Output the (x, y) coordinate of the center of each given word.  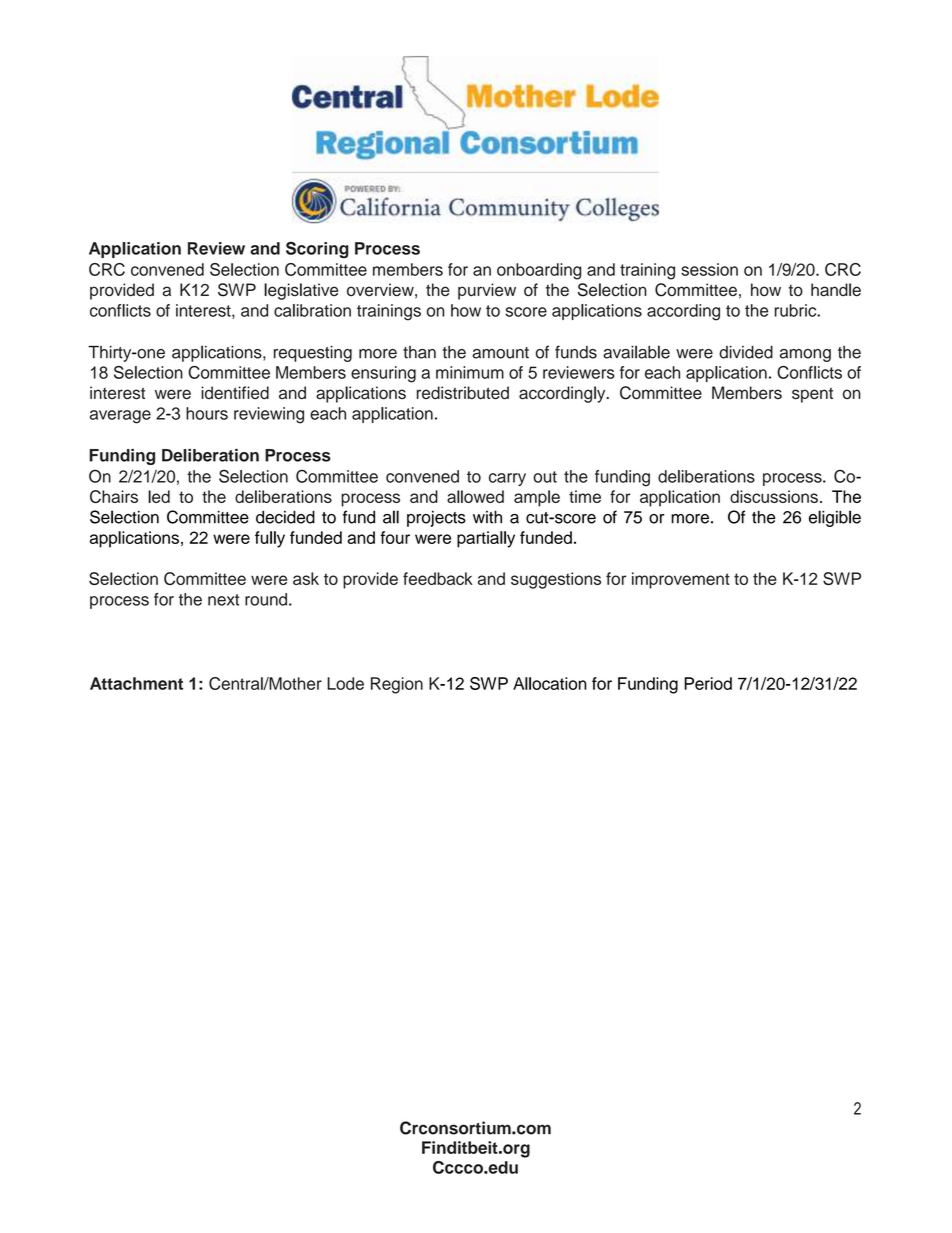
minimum (470, 372)
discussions (774, 496)
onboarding (539, 271)
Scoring (317, 250)
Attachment (136, 683)
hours (207, 413)
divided (746, 352)
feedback (438, 578)
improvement (681, 580)
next (223, 600)
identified (235, 393)
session (709, 269)
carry (507, 479)
